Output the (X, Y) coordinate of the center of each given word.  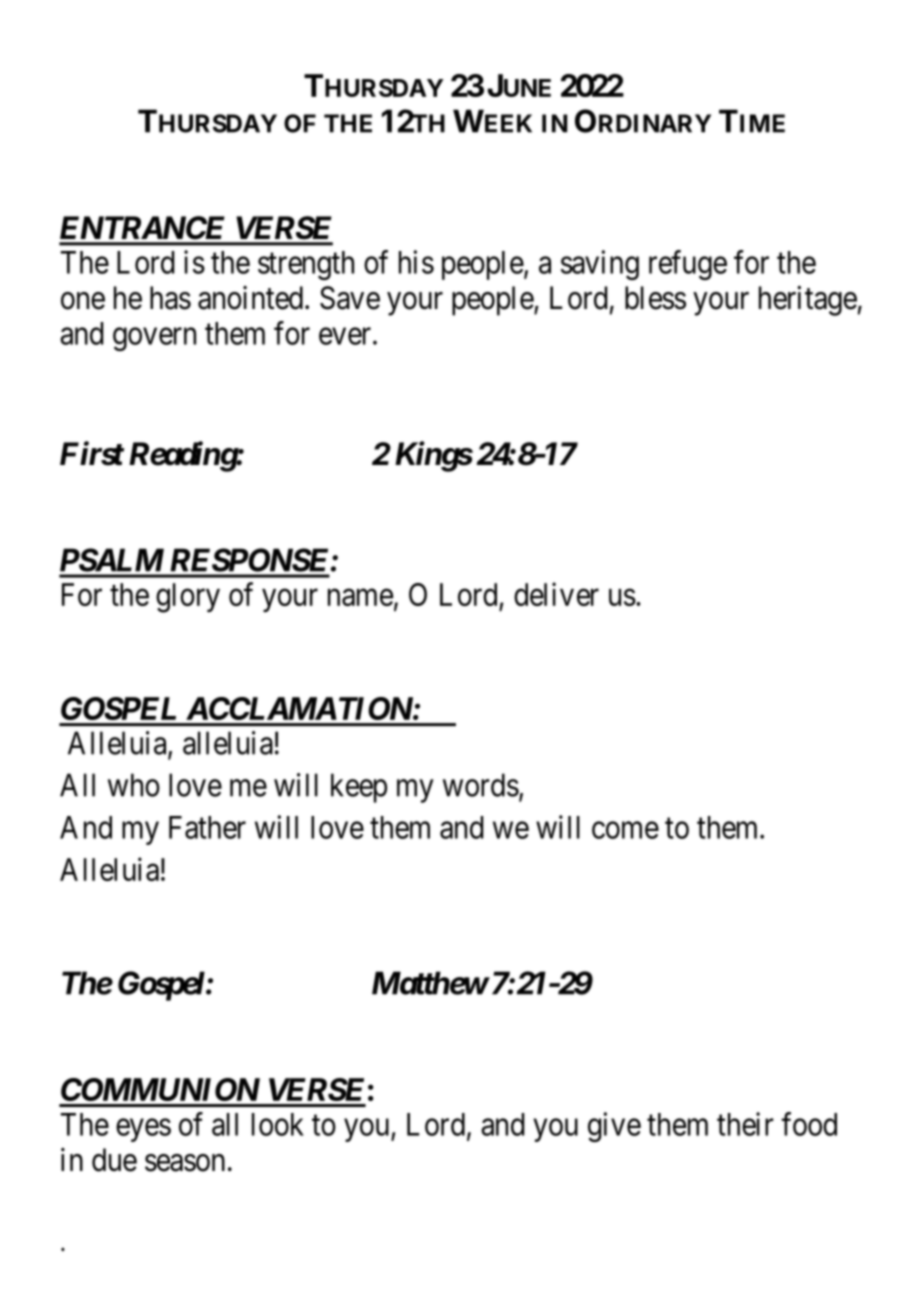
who (134, 785)
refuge (688, 265)
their (745, 1124)
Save (350, 298)
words (481, 785)
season (185, 1163)
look (278, 1124)
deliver (556, 594)
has (170, 298)
